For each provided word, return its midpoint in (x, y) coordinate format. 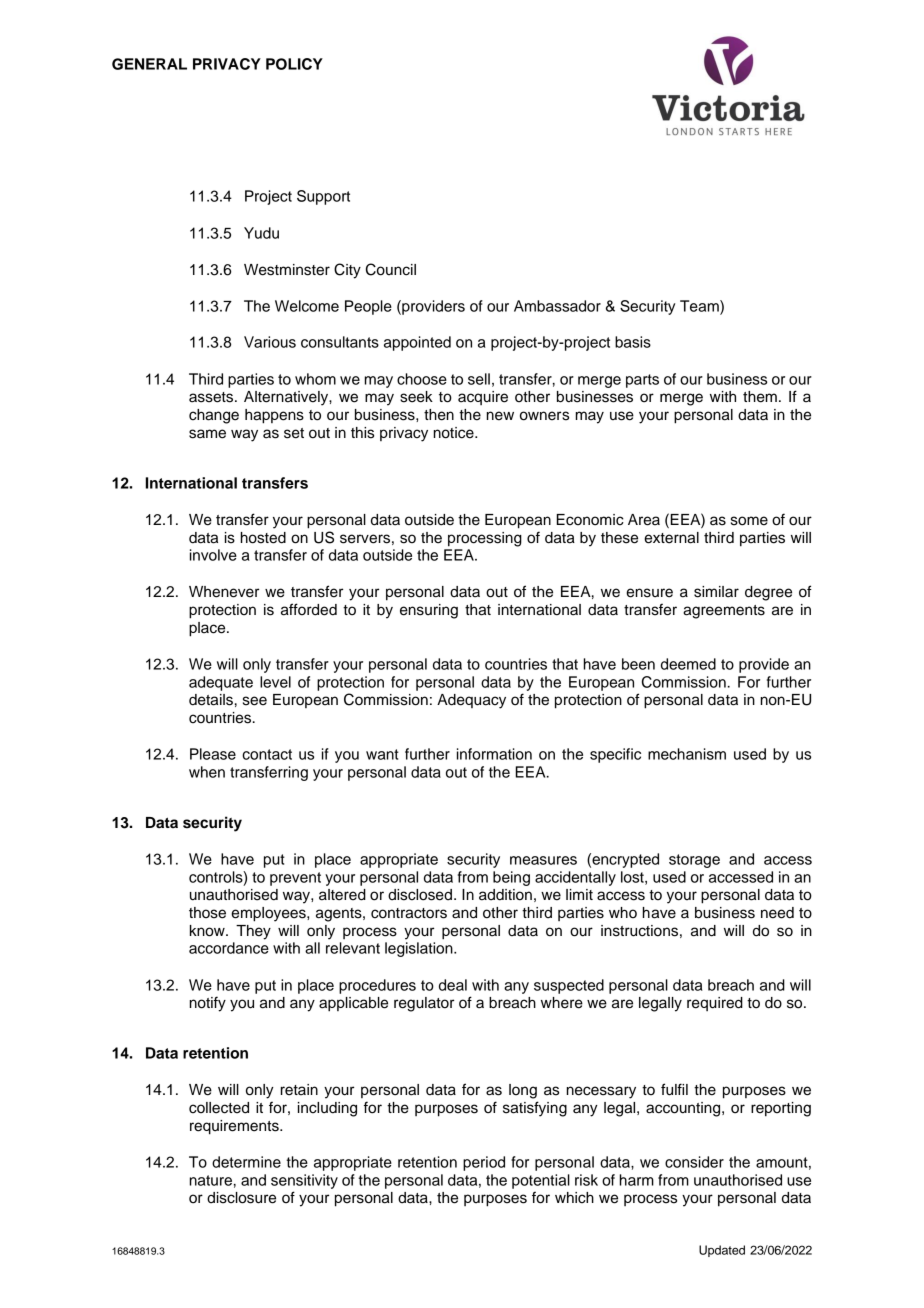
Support (323, 197)
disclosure (241, 1198)
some (749, 521)
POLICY (294, 64)
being (511, 878)
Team (700, 307)
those (207, 913)
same (207, 434)
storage (694, 861)
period (484, 1163)
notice (455, 433)
